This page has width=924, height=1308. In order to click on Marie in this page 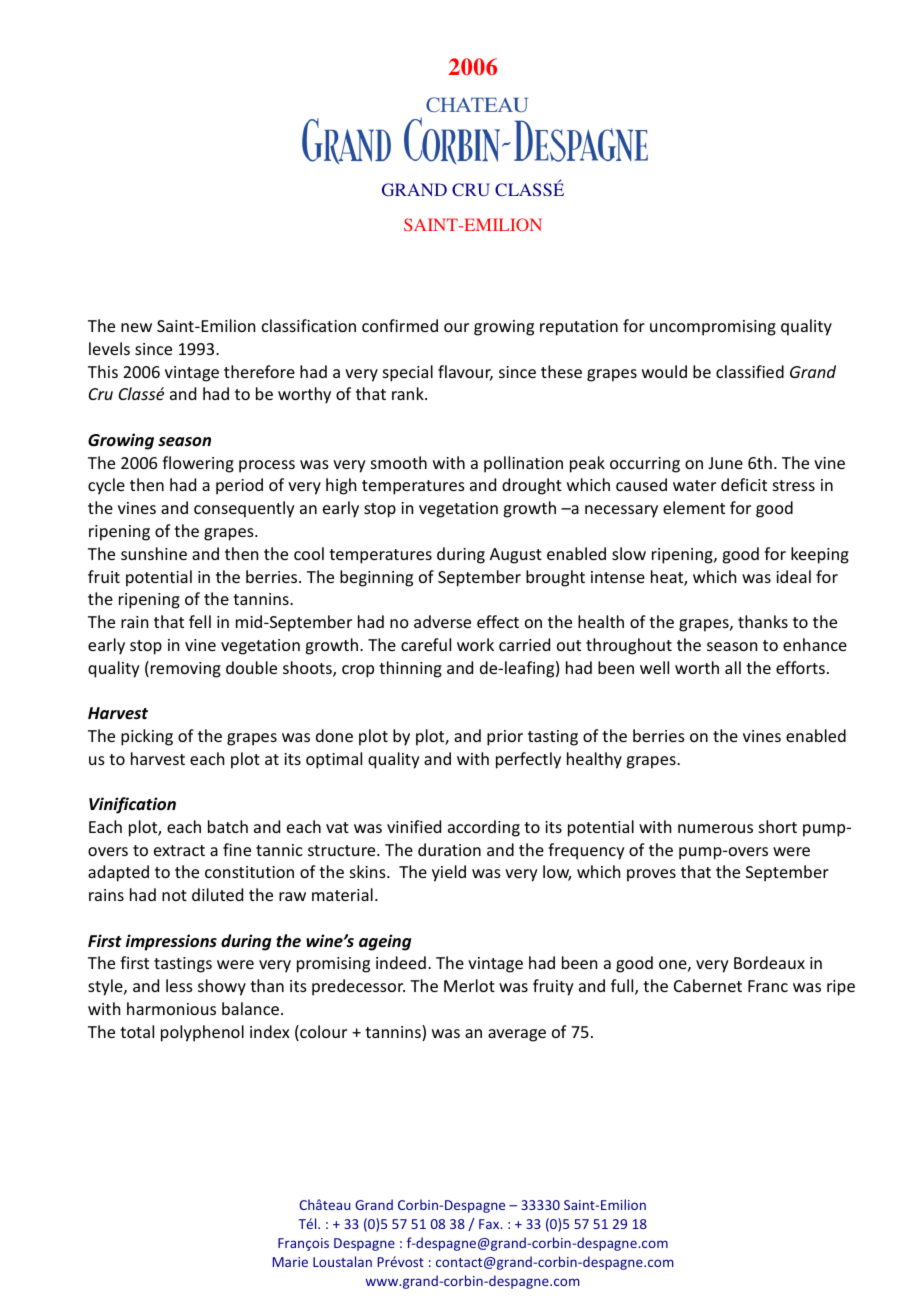, I will do `click(290, 1262)`.
